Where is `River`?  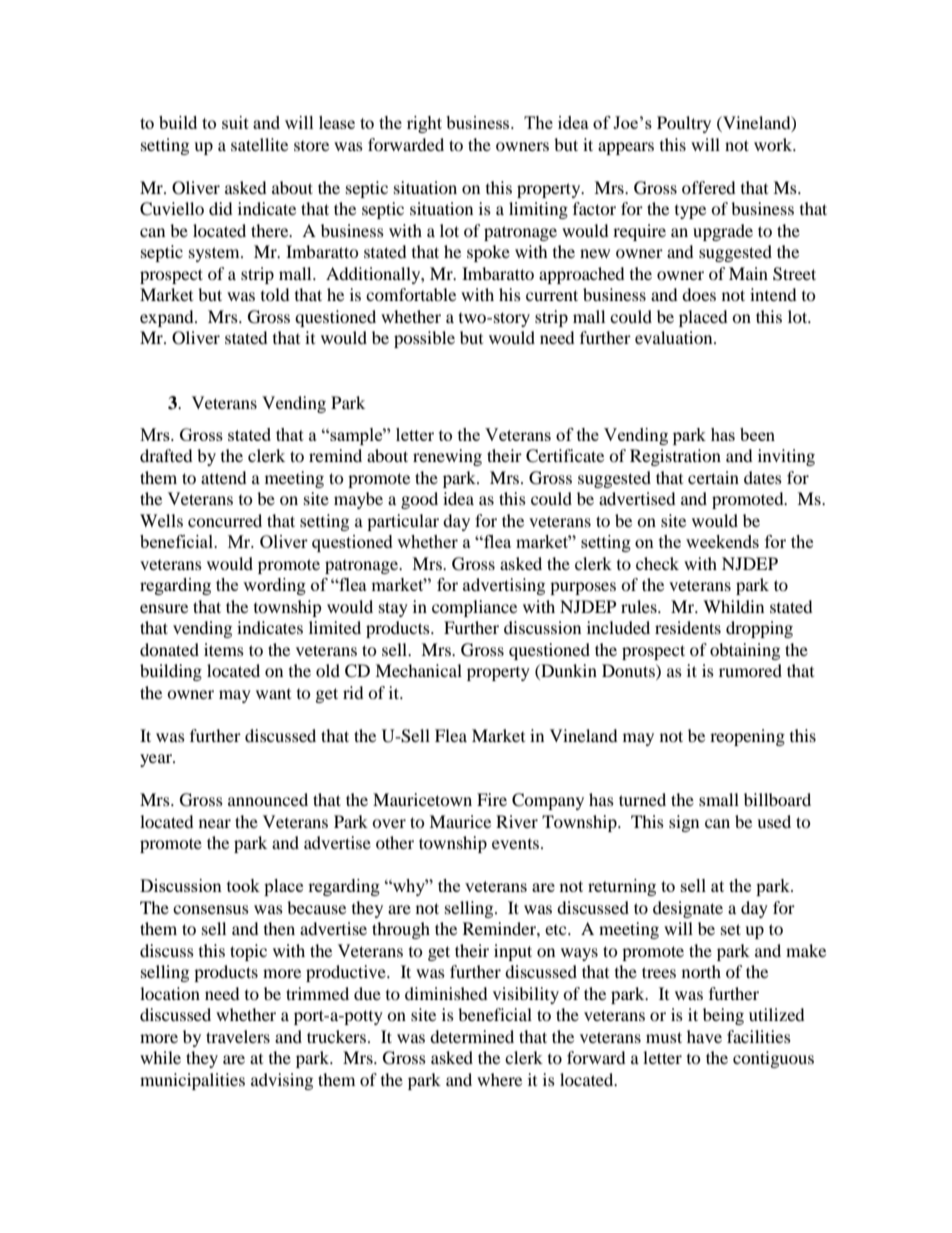
River is located at coordinates (517, 821).
